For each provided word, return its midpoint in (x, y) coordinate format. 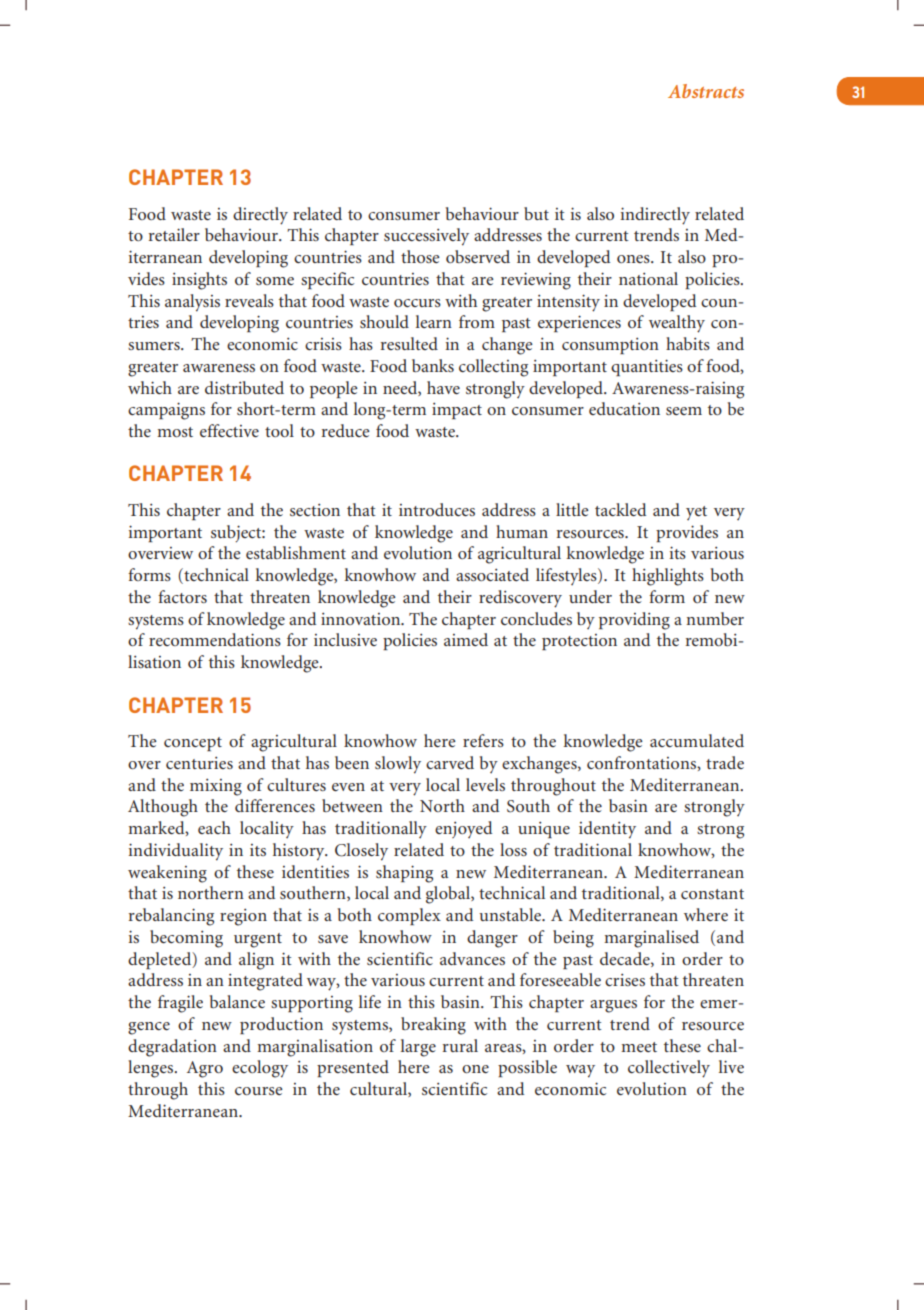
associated (492, 574)
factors (182, 596)
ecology (260, 1069)
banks (433, 365)
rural (460, 1045)
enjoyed (463, 829)
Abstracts (706, 91)
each (214, 827)
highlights (668, 577)
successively (426, 237)
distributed (244, 387)
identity (607, 830)
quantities (647, 367)
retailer (174, 234)
